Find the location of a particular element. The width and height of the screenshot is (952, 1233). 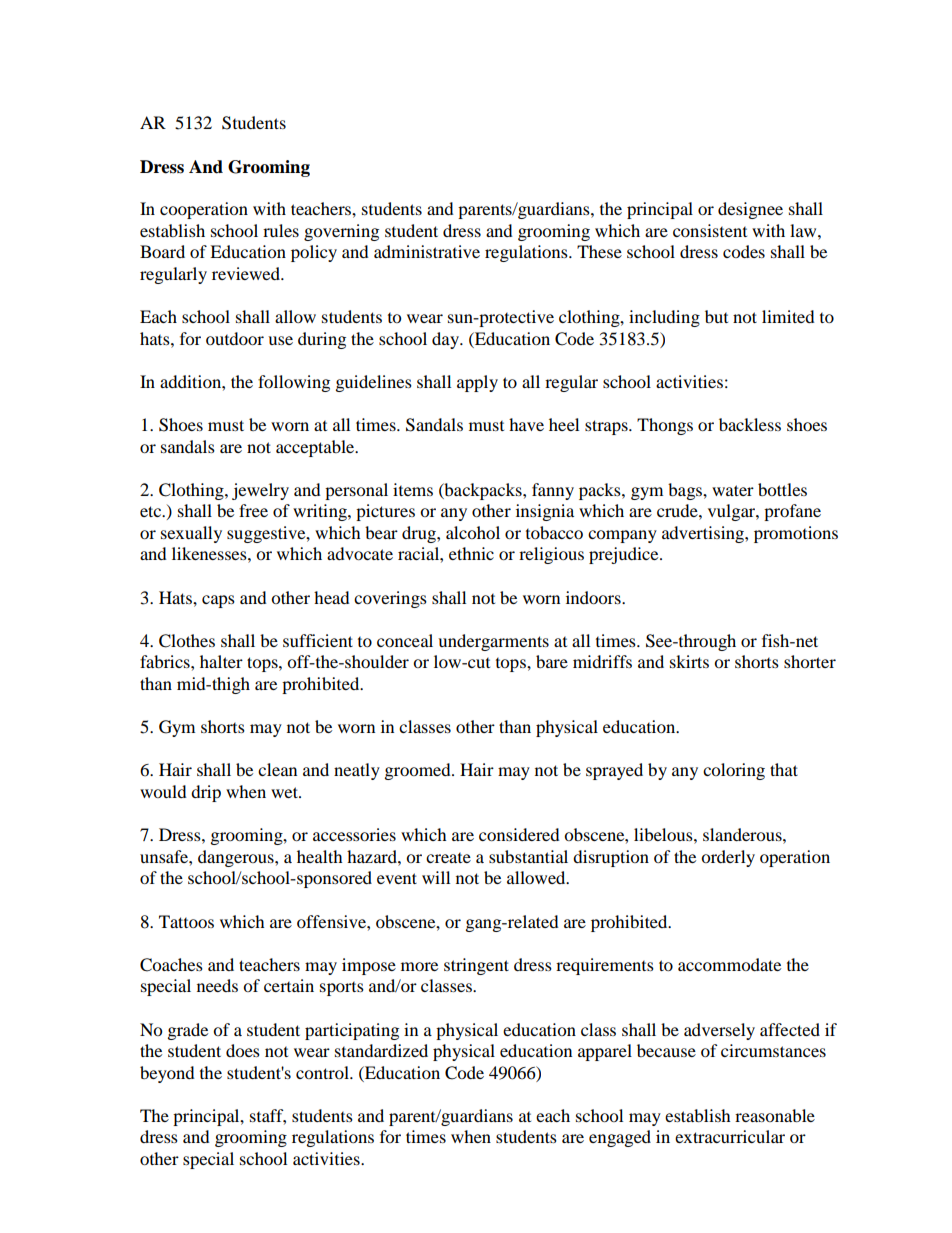

beyond is located at coordinates (167, 1074).
